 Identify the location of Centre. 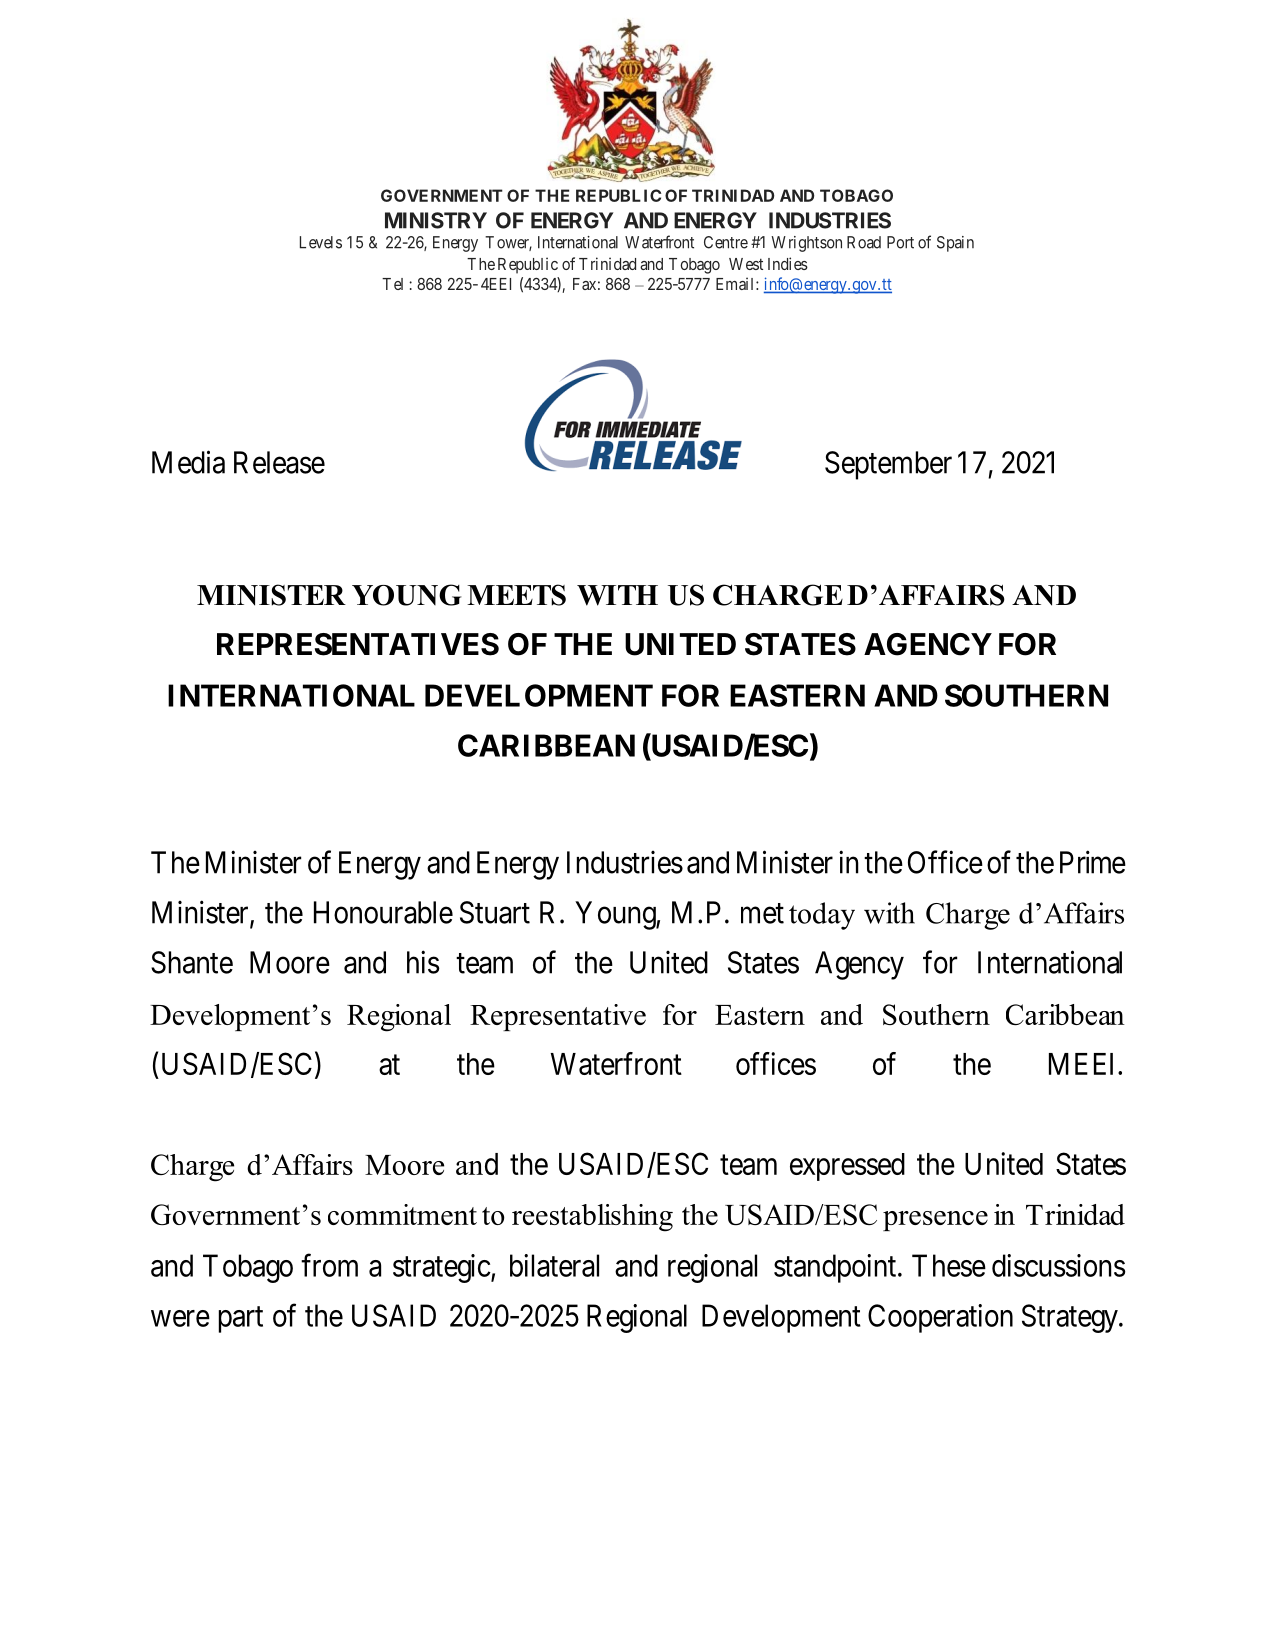
(726, 242).
